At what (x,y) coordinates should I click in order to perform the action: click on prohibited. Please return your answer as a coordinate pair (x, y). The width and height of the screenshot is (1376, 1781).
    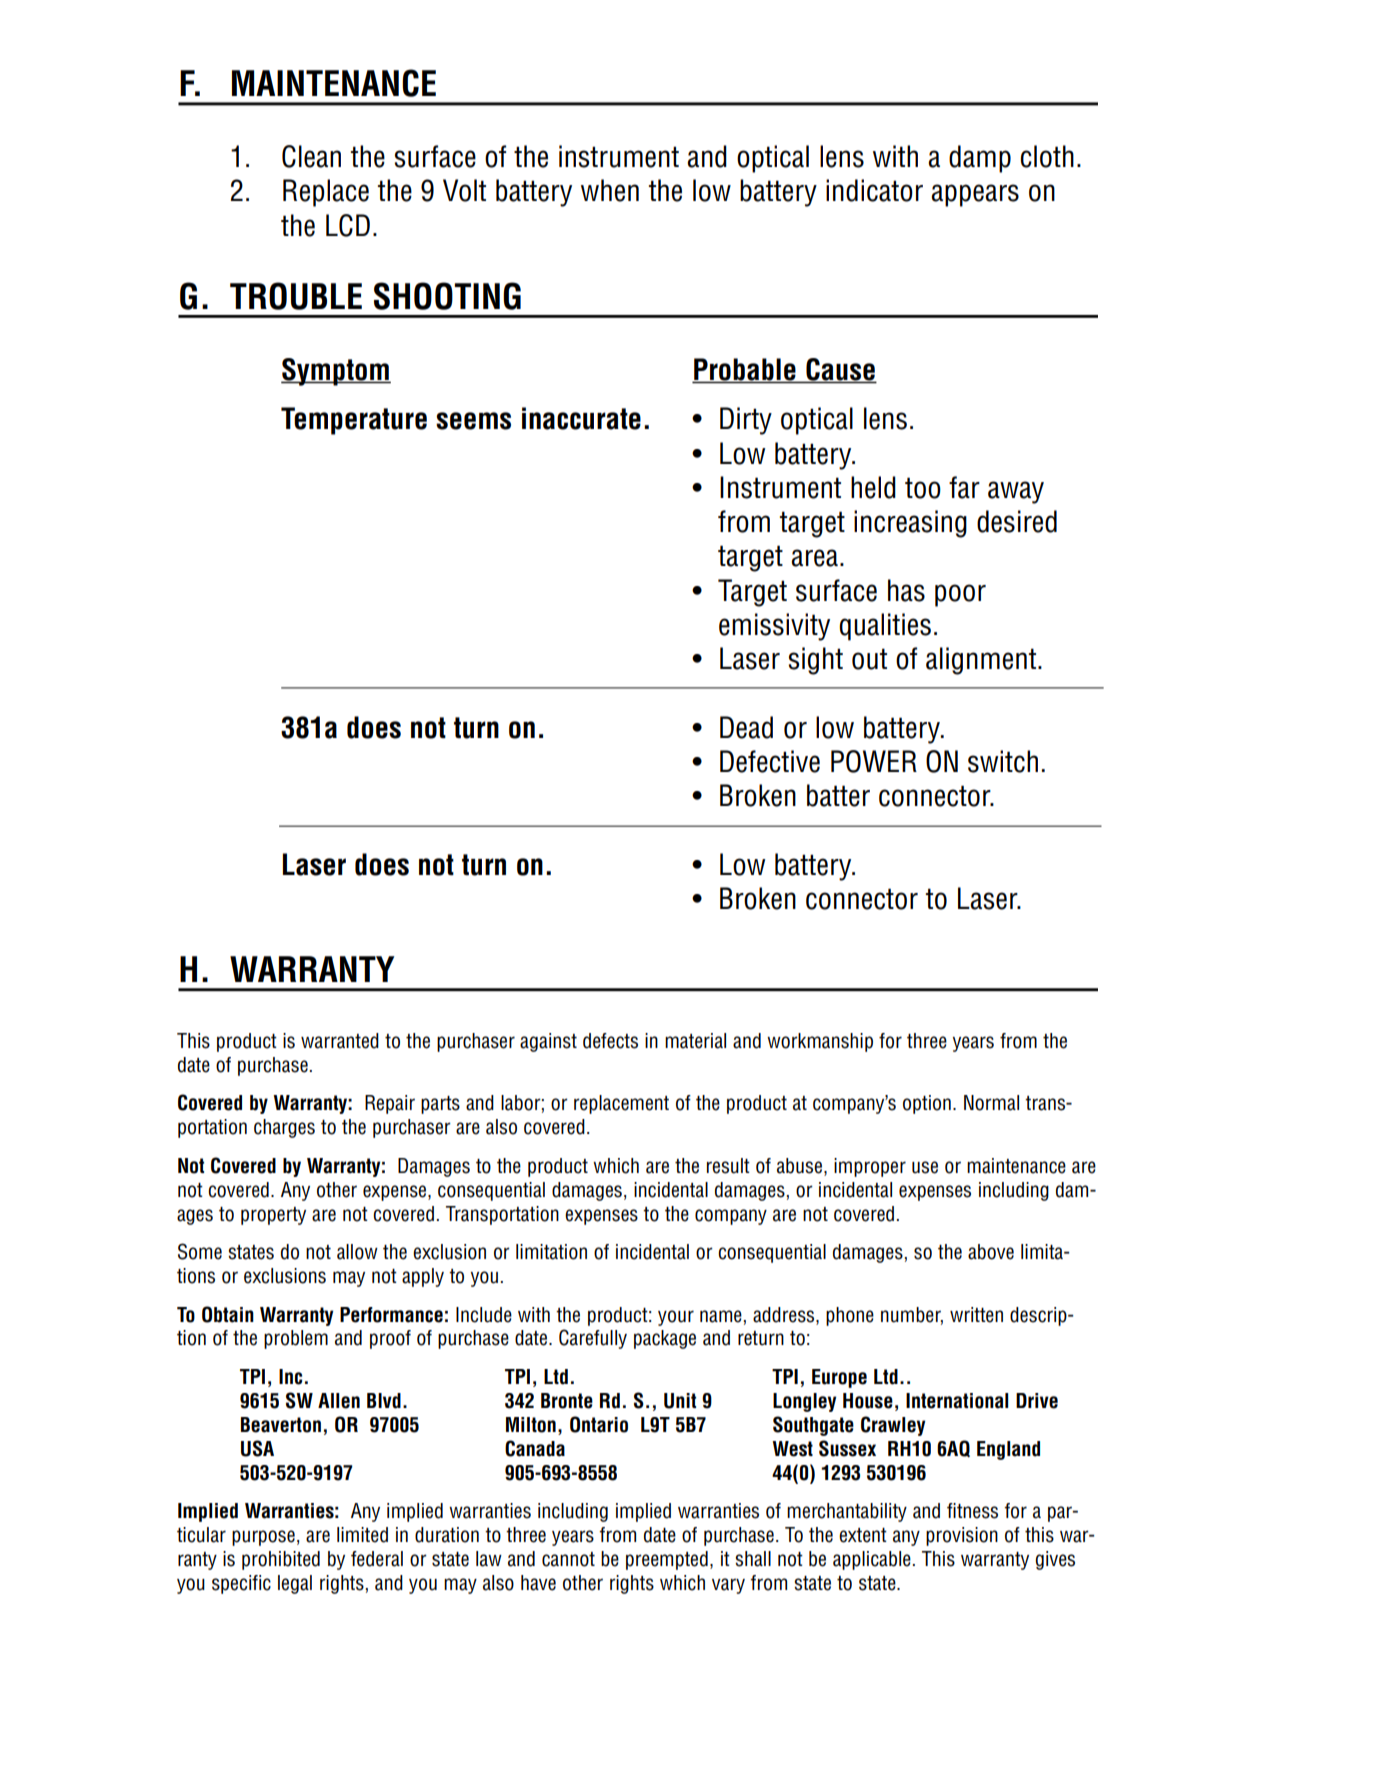
    Looking at the image, I should click on (281, 1560).
